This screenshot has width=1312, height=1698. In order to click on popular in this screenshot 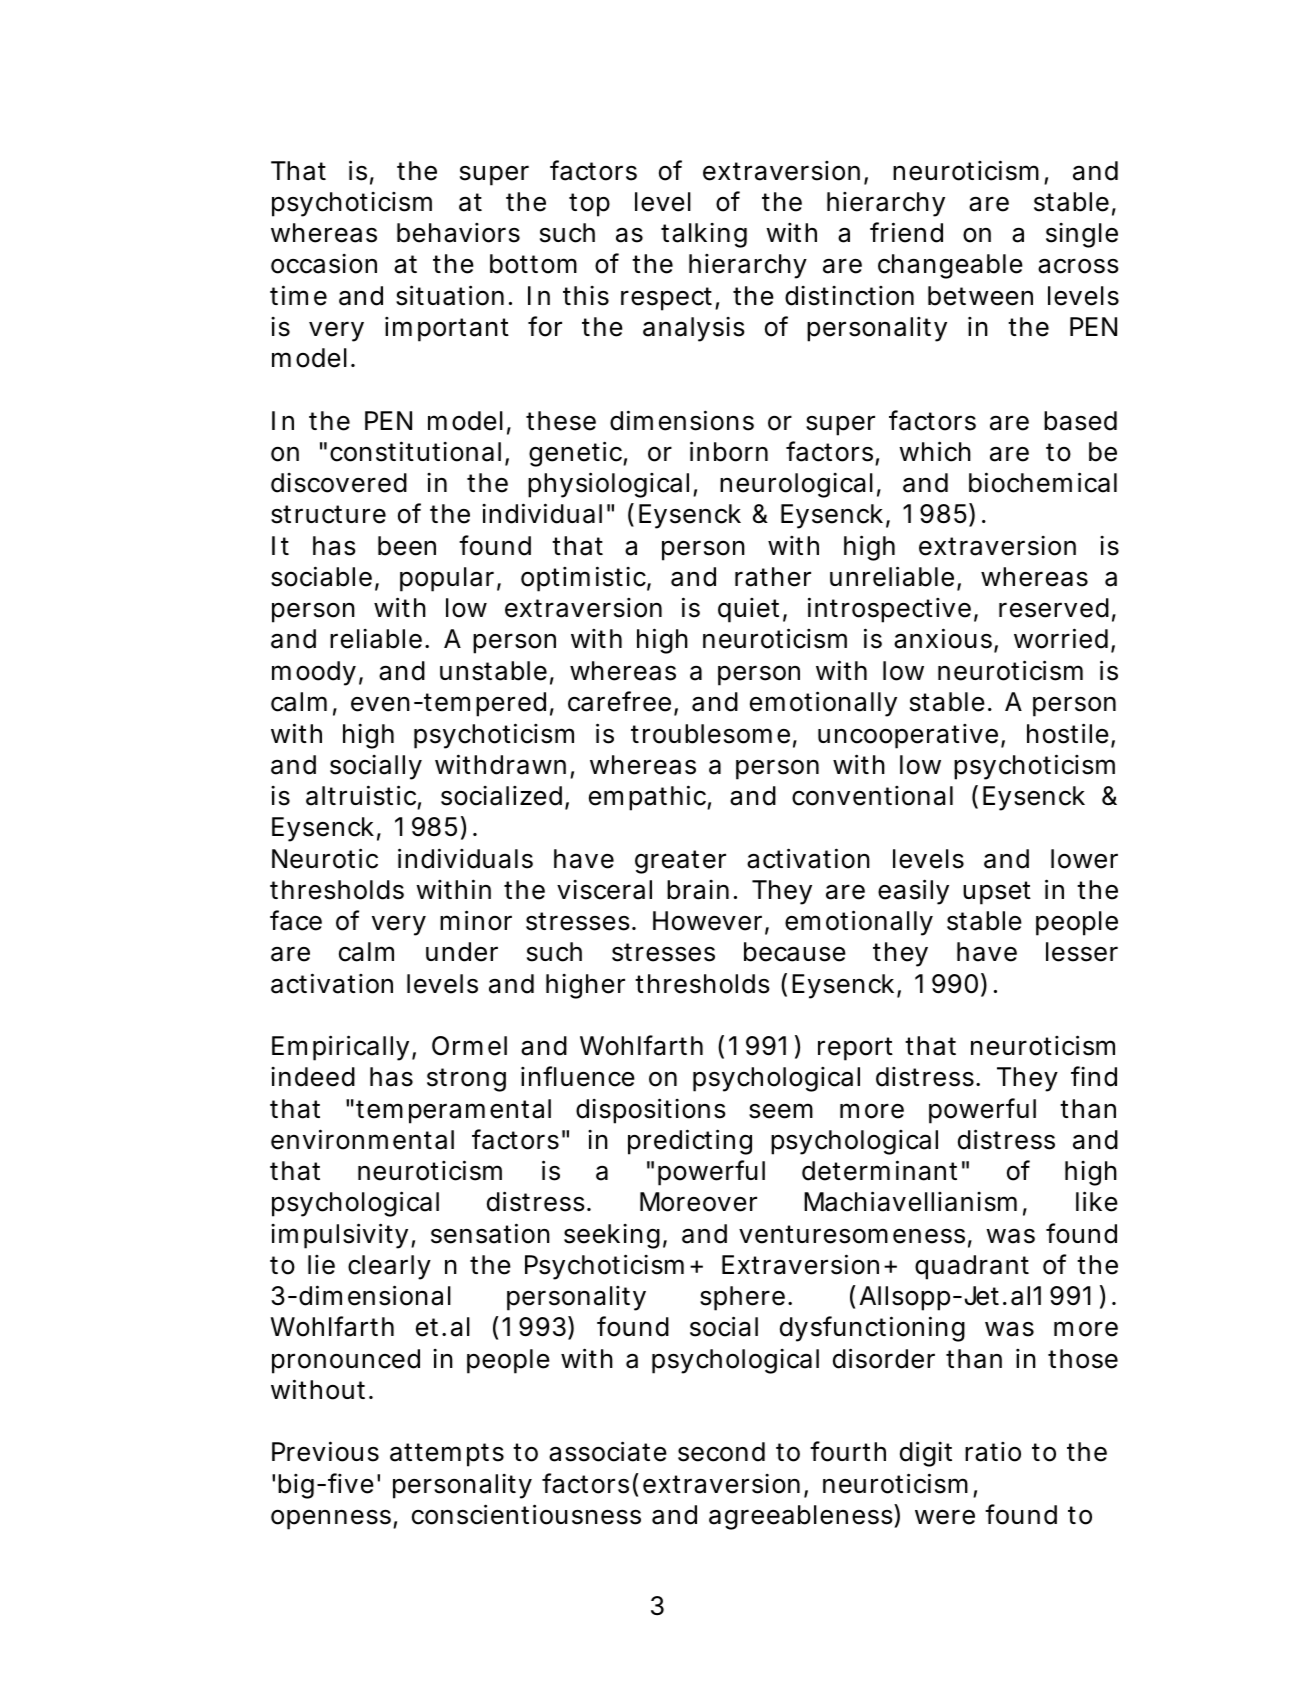, I will do `click(447, 579)`.
